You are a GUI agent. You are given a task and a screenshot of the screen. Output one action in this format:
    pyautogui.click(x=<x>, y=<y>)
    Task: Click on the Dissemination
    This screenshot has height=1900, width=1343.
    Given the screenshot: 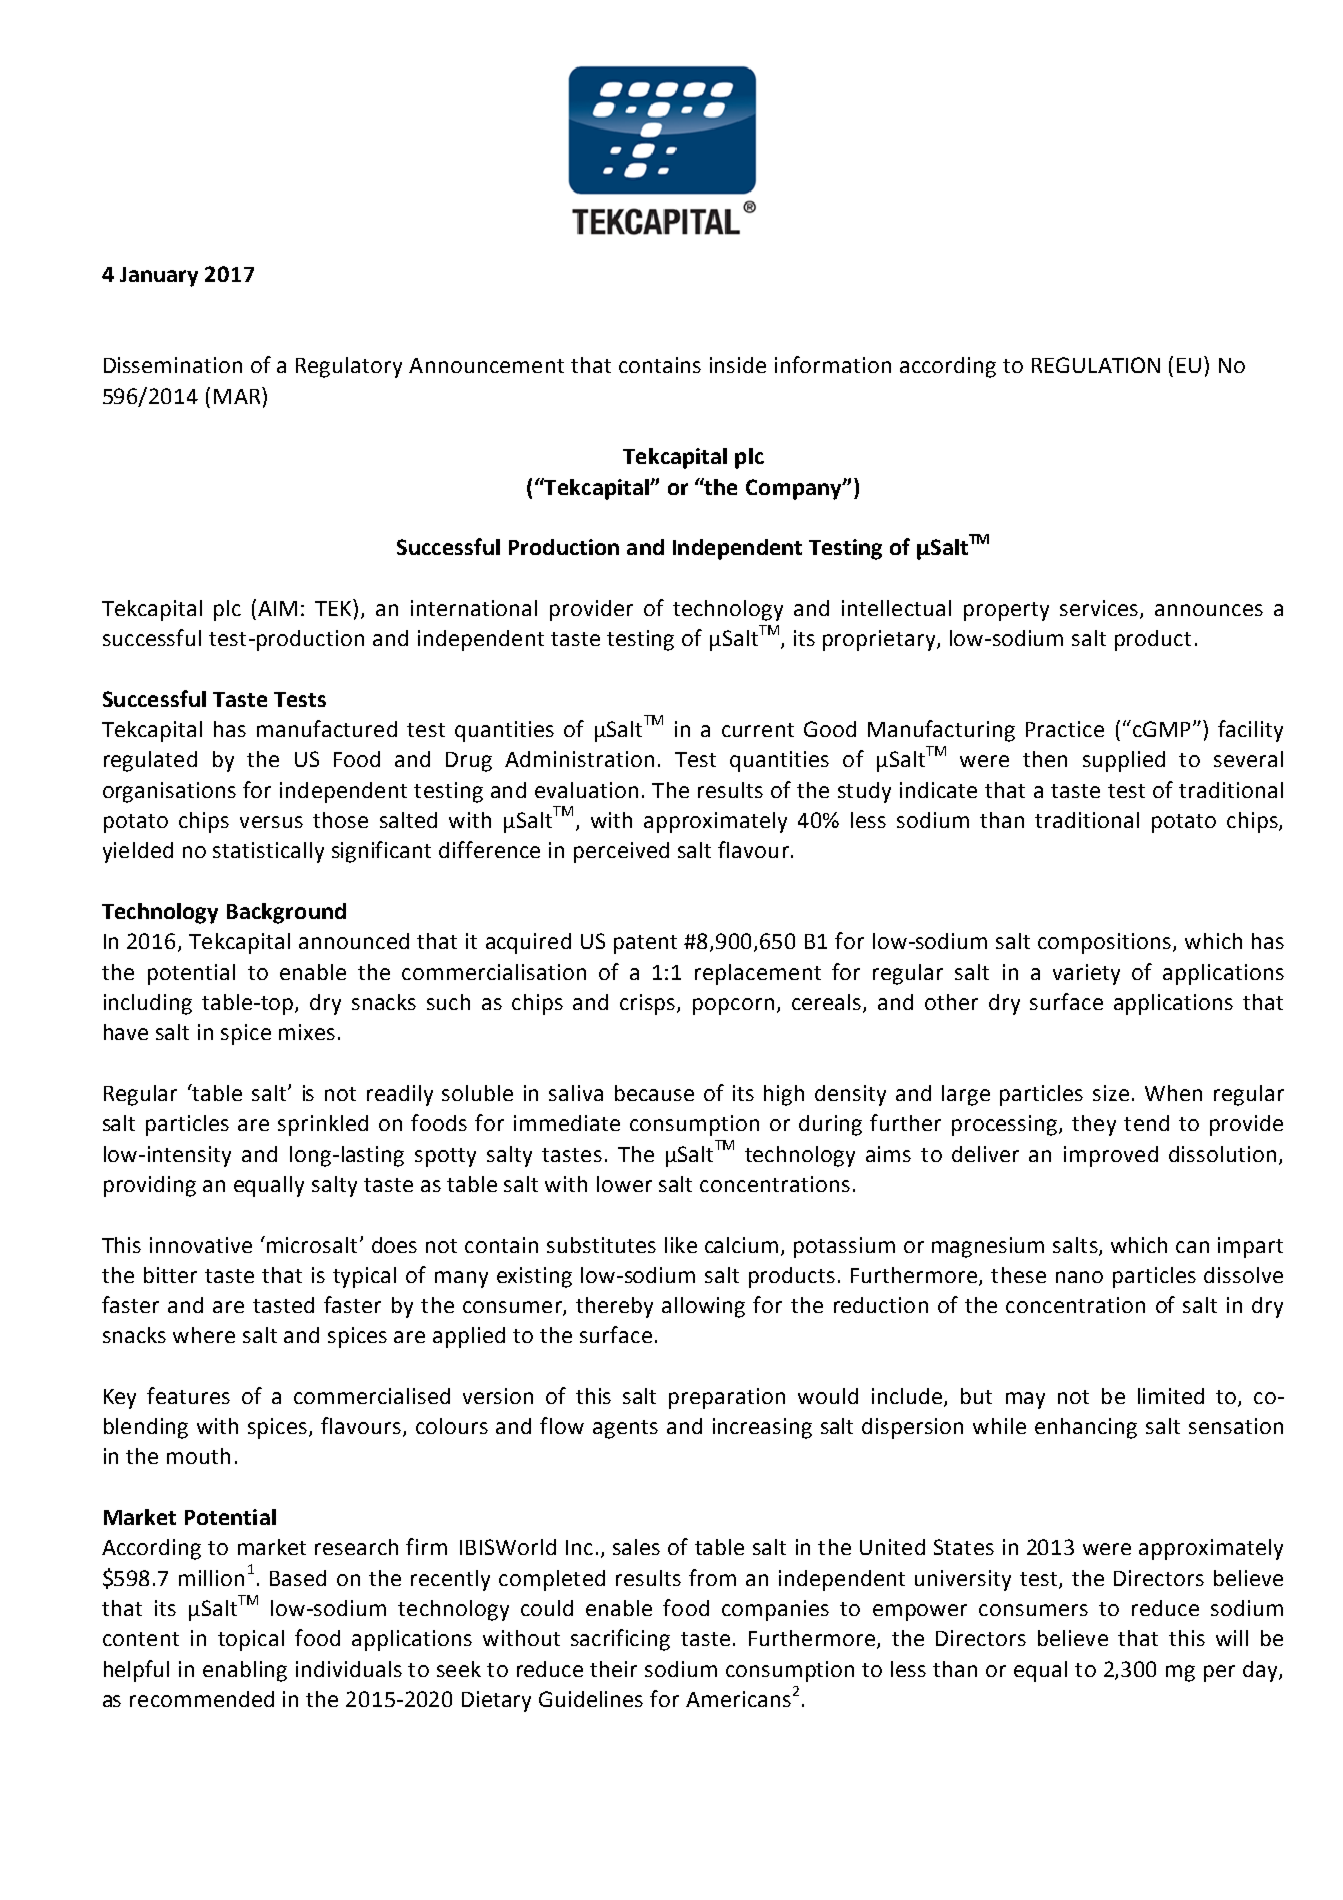 What is the action you would take?
    pyautogui.click(x=173, y=365)
